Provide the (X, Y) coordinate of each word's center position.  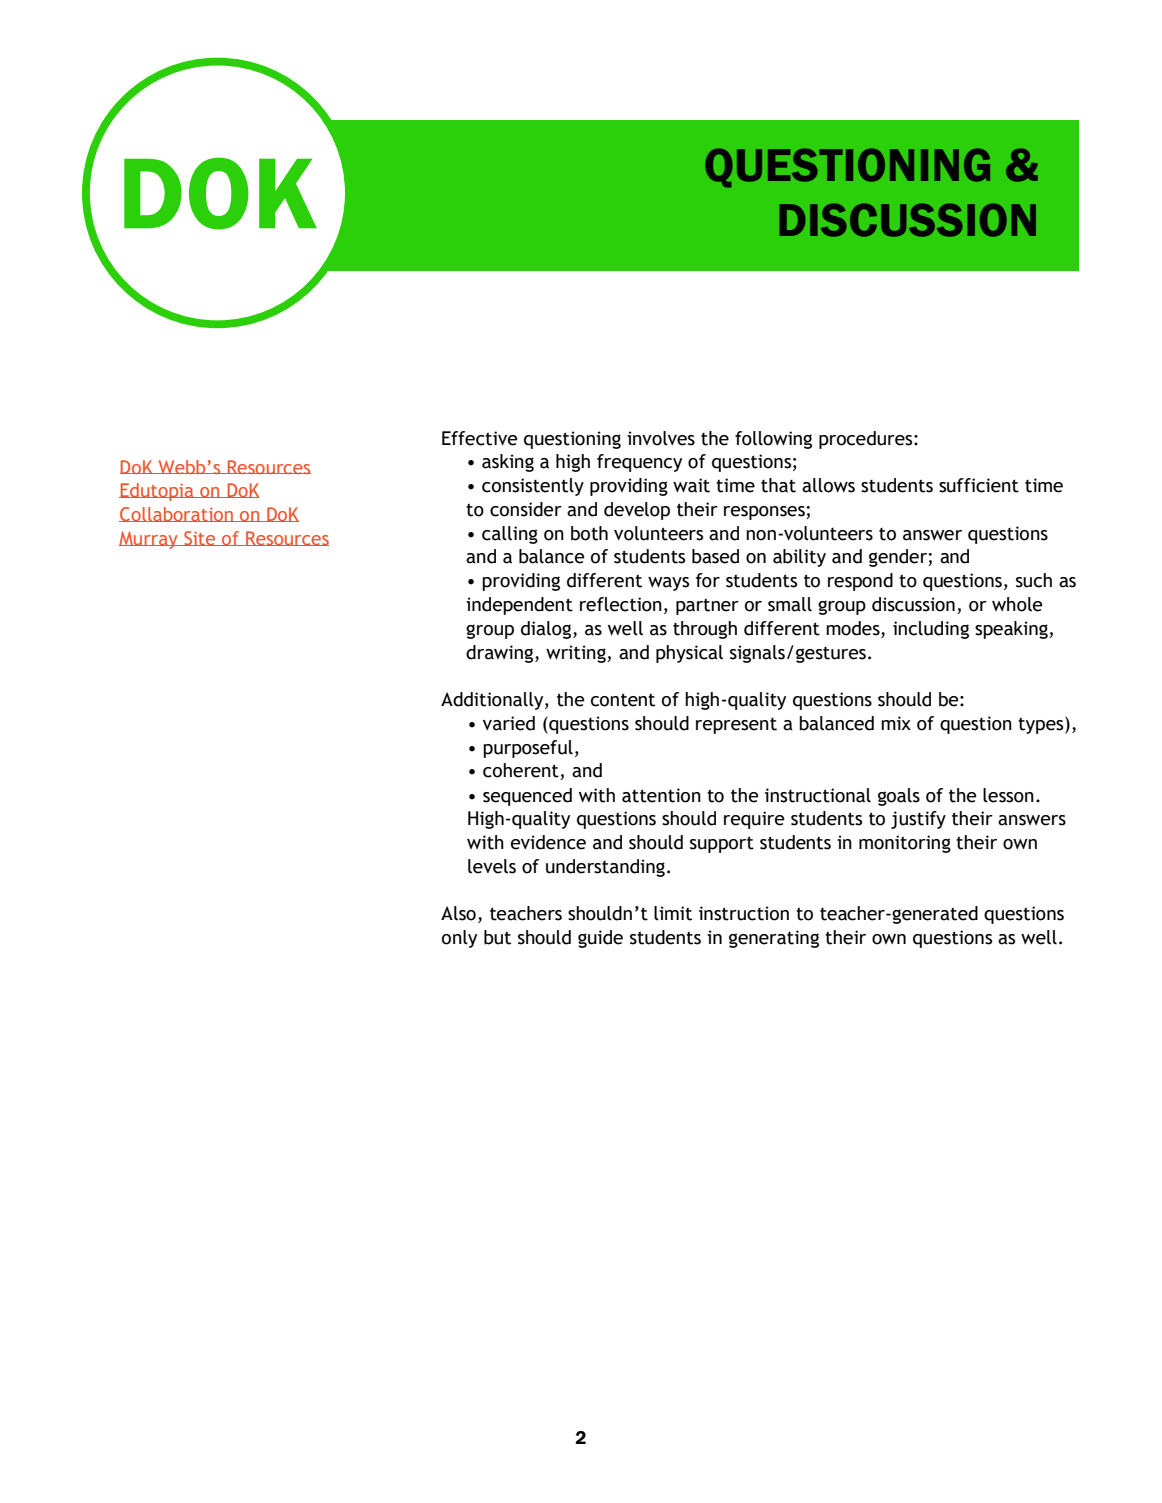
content (623, 700)
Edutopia (157, 492)
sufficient (979, 485)
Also (458, 913)
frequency (639, 463)
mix (896, 723)
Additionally (493, 701)
